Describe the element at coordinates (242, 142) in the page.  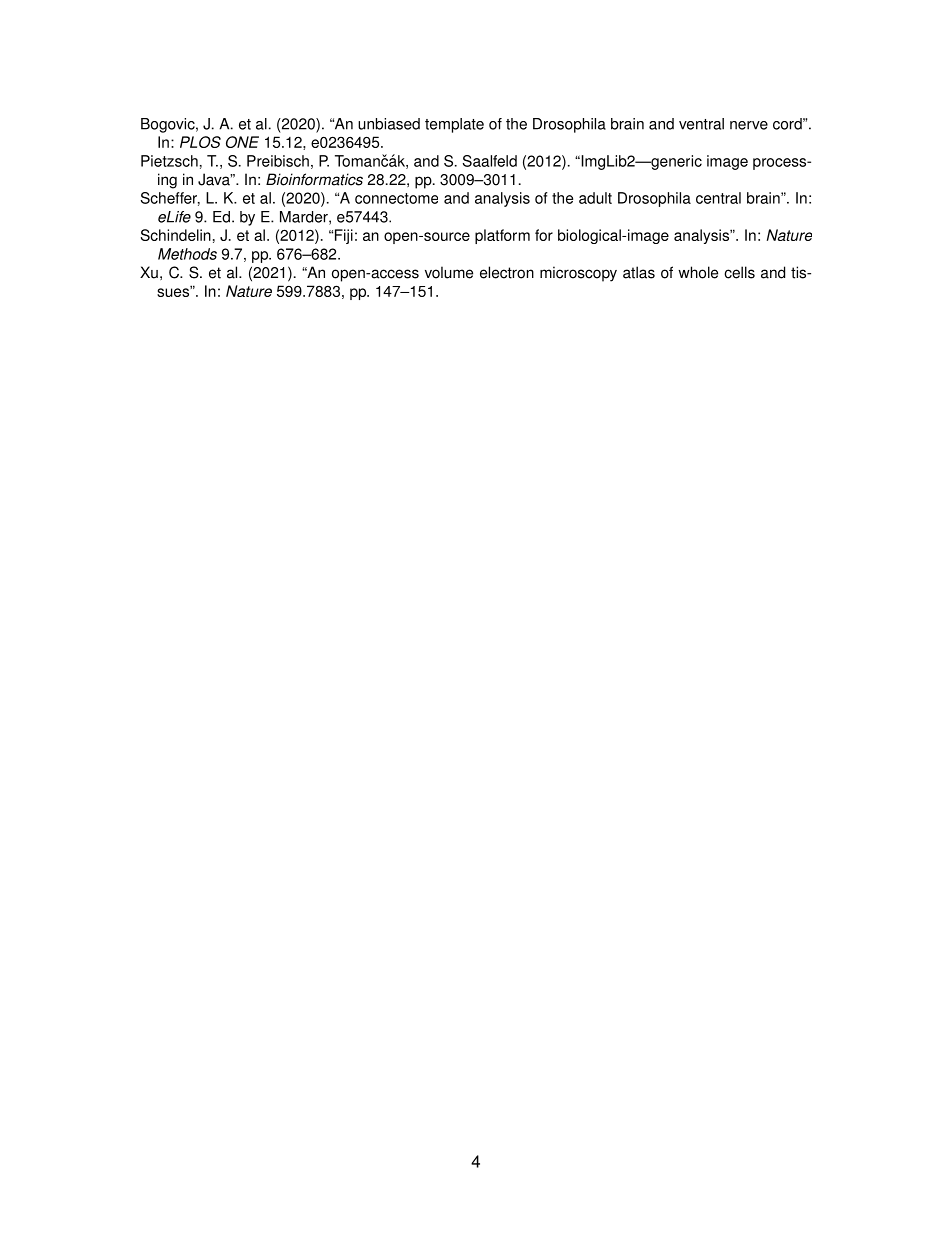
I see `ONE` at that location.
